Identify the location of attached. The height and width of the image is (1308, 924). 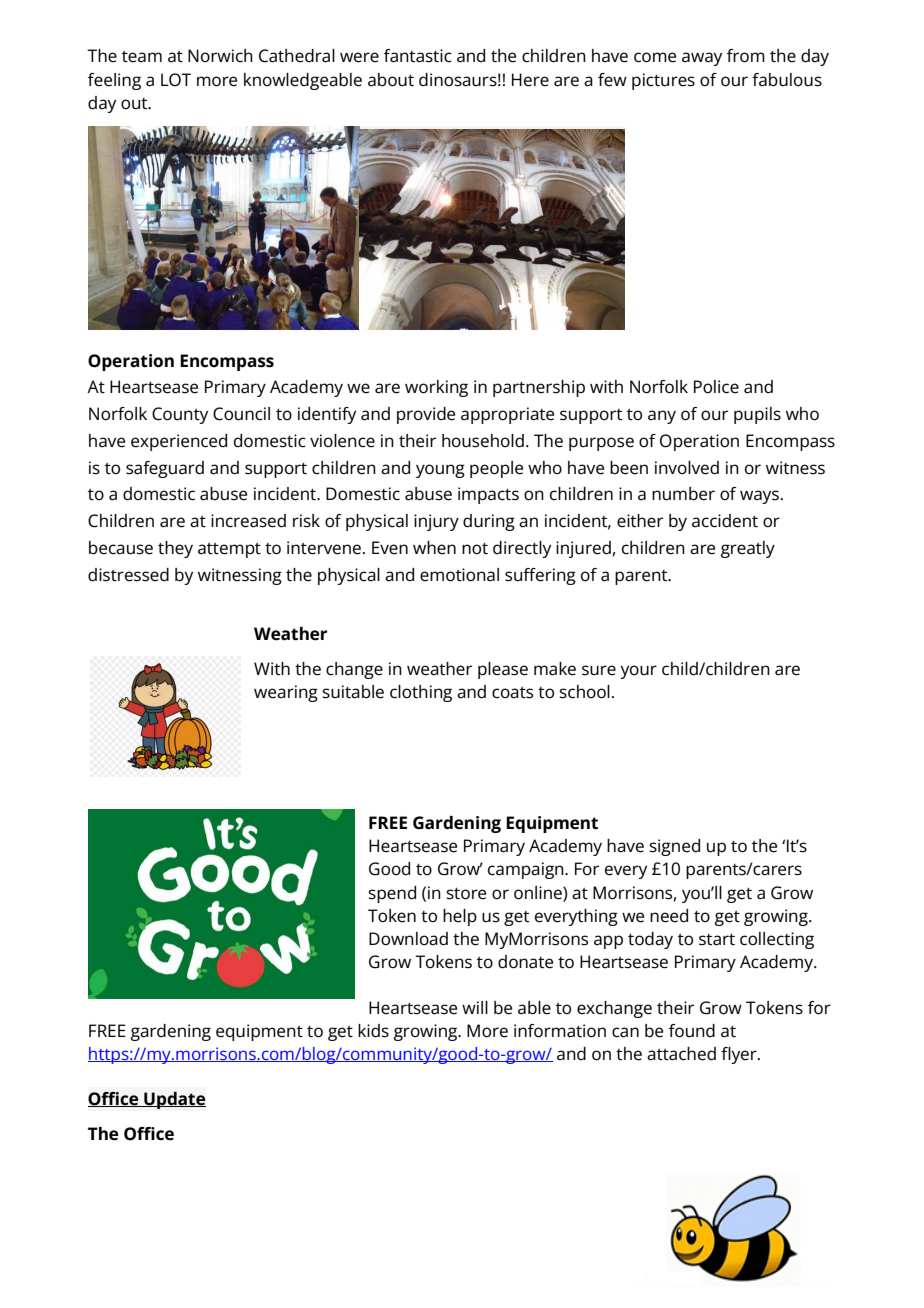
(681, 1054).
